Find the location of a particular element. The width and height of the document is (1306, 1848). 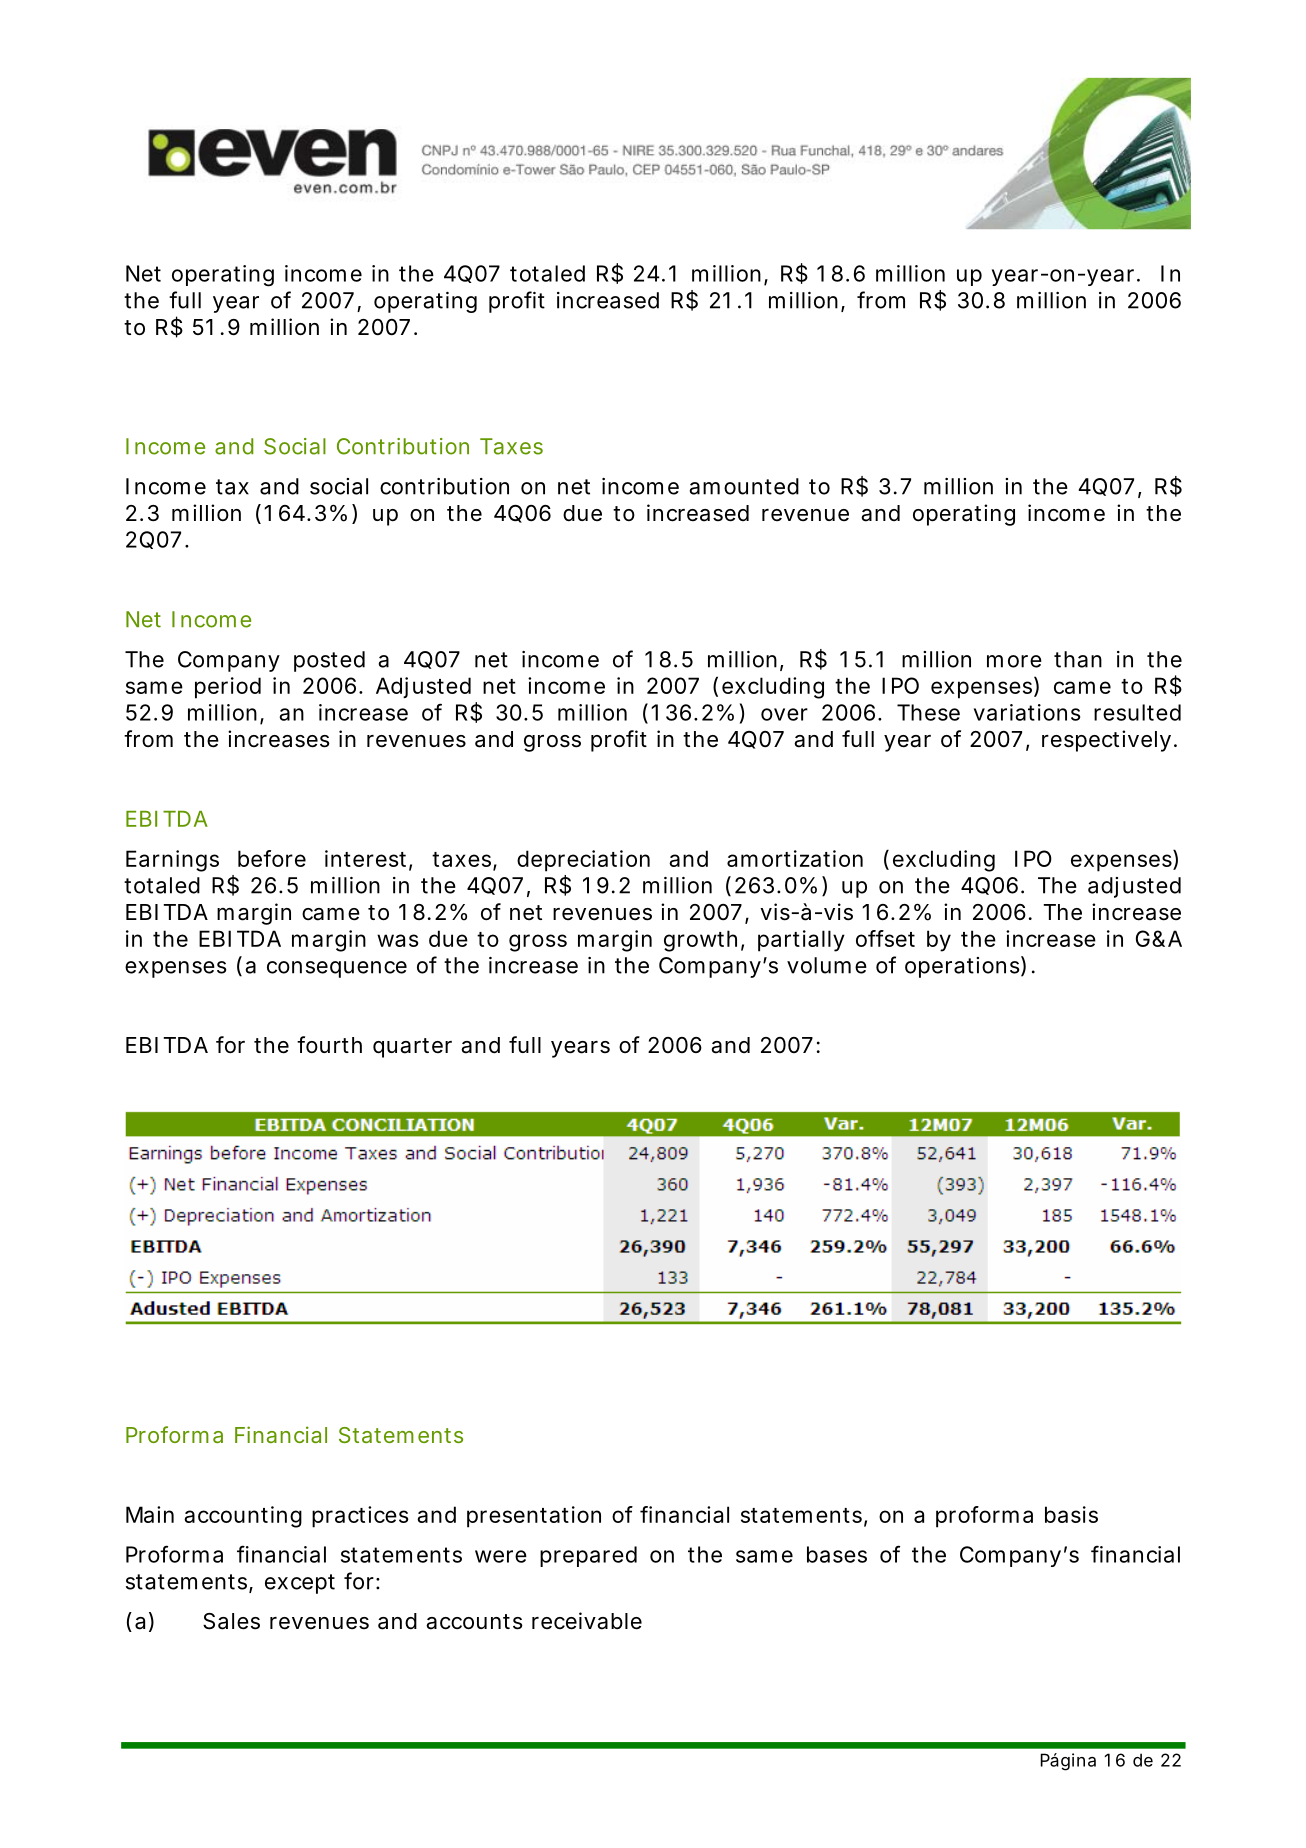

except is located at coordinates (300, 1584).
